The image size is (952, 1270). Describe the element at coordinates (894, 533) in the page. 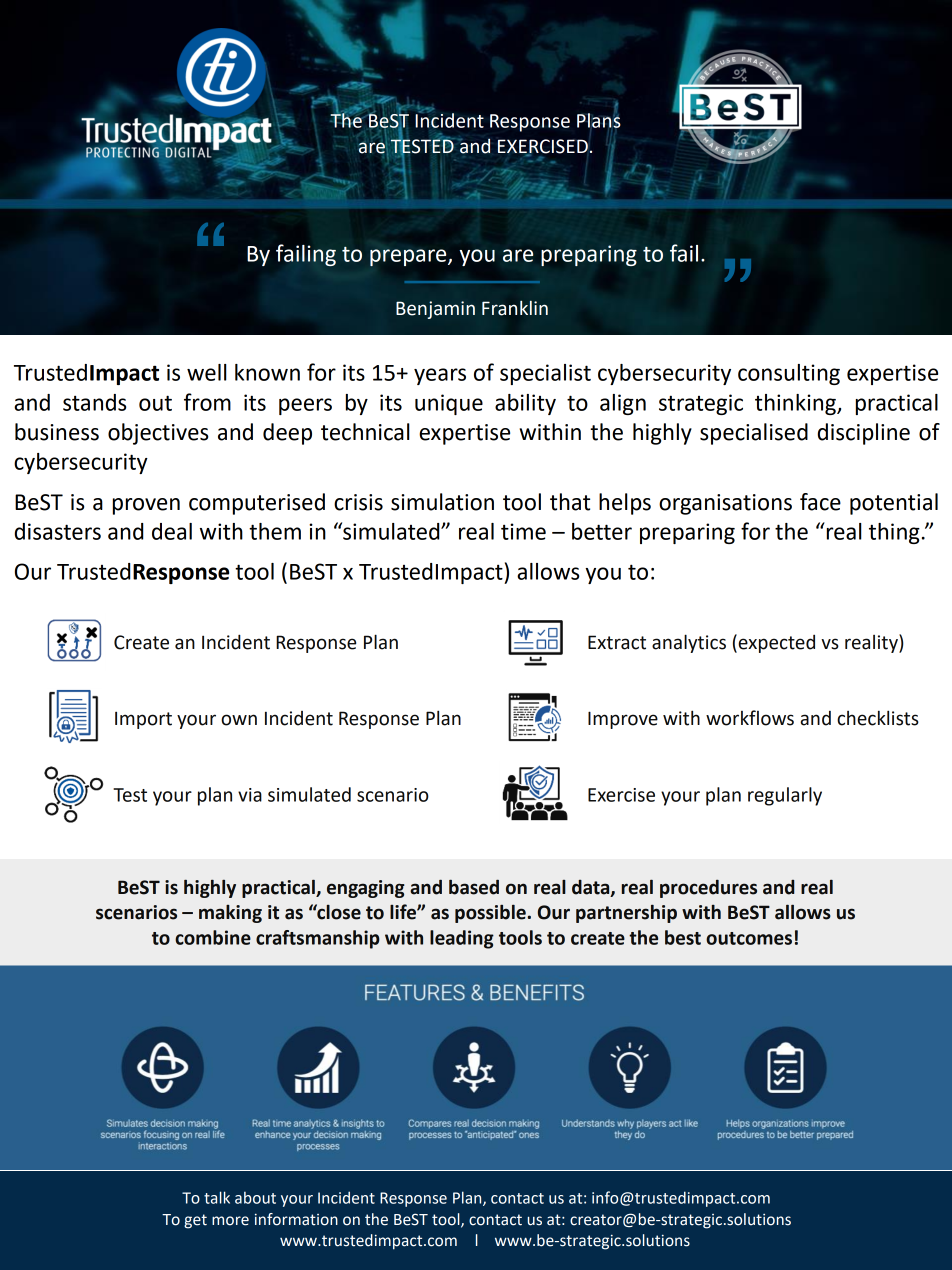

I see `thing` at that location.
